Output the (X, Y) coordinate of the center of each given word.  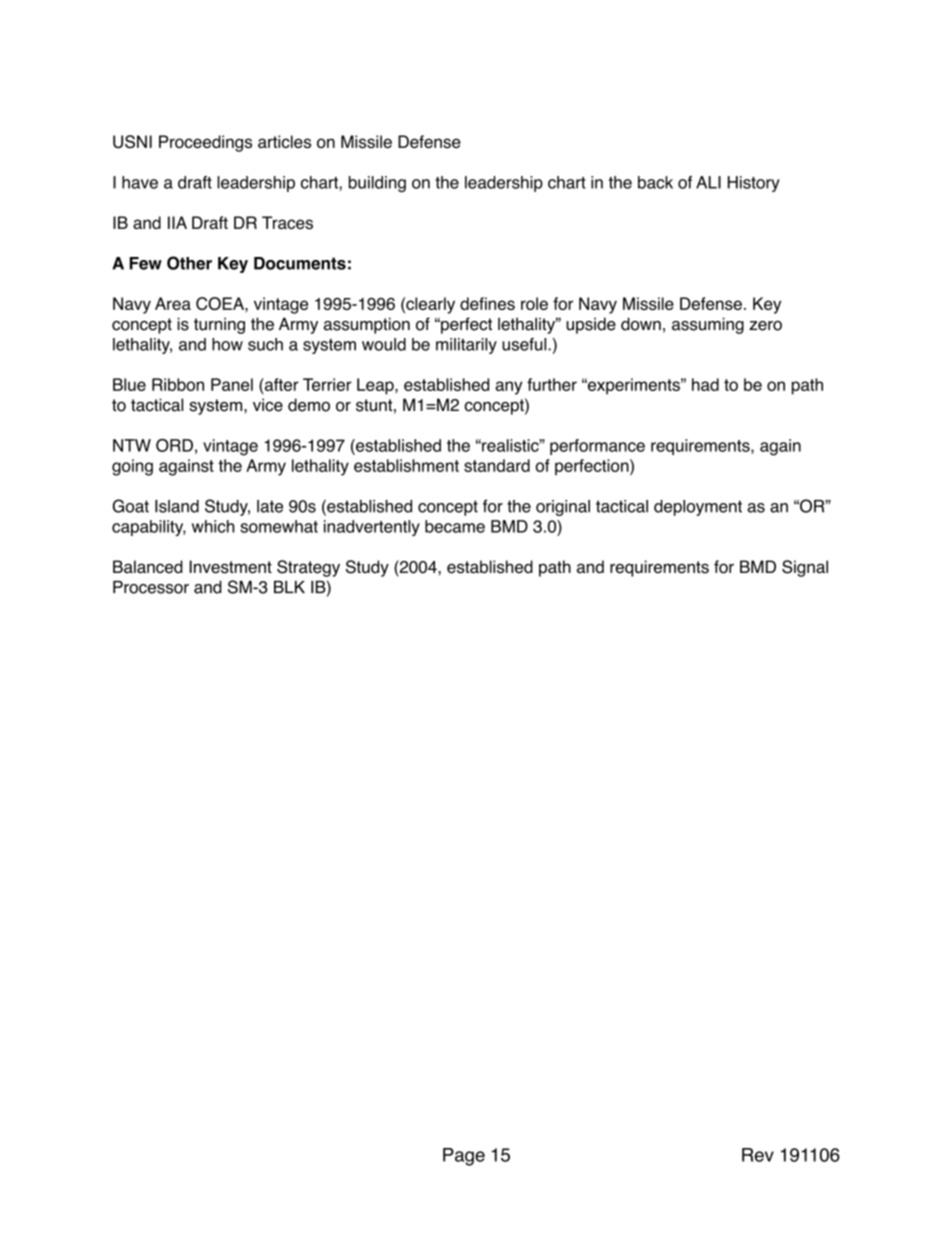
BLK (289, 587)
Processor (151, 587)
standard (497, 465)
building (377, 184)
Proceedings (205, 143)
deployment (698, 508)
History (754, 184)
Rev (758, 1155)
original (563, 508)
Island (177, 506)
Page (464, 1157)
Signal (805, 568)
